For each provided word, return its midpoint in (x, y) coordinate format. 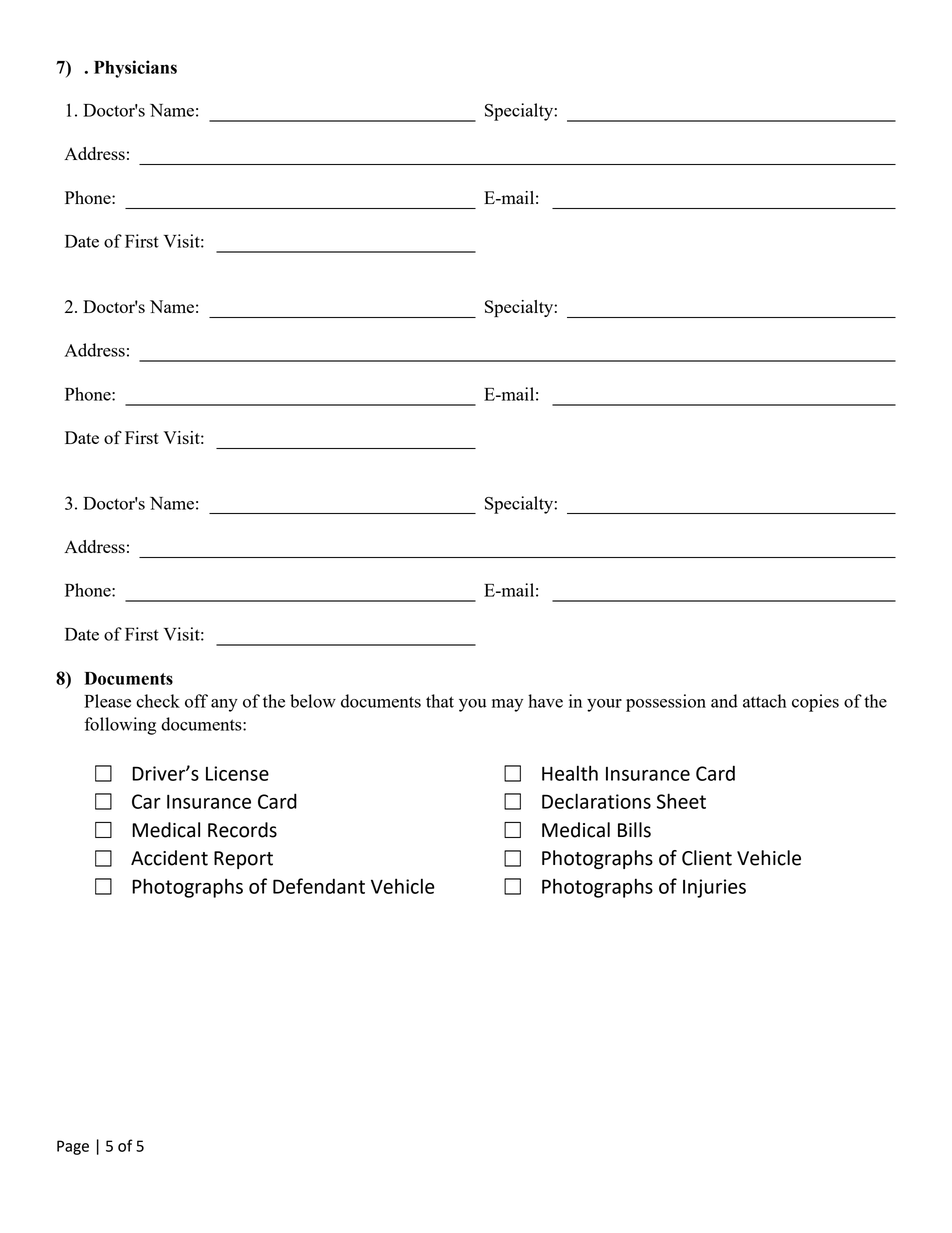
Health (570, 773)
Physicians (135, 69)
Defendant (319, 886)
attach (765, 701)
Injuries (714, 888)
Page (73, 1147)
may (507, 705)
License (237, 773)
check (158, 701)
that (440, 701)
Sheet (681, 801)
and (724, 701)
